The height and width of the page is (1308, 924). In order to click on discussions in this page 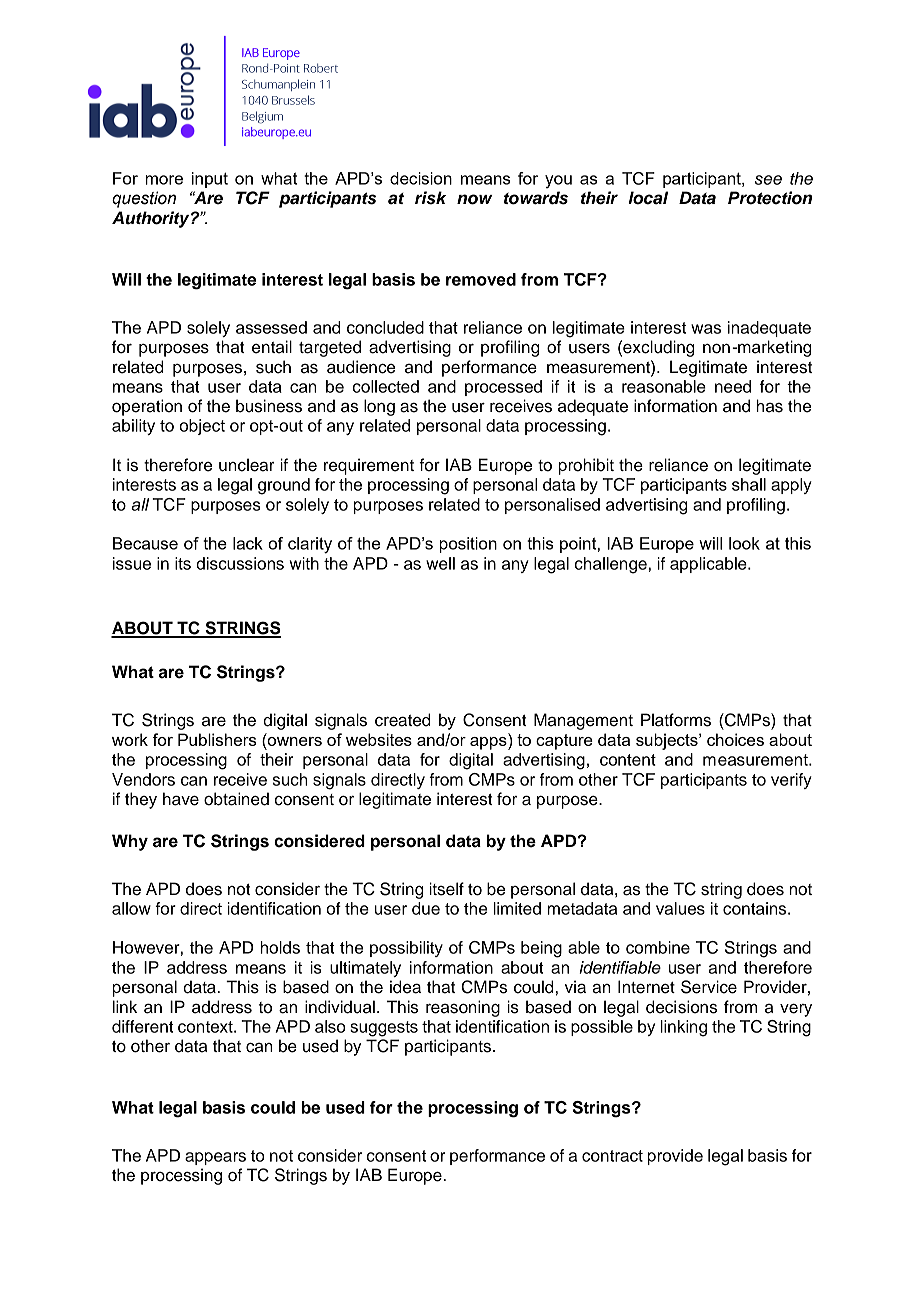, I will do `click(240, 563)`.
